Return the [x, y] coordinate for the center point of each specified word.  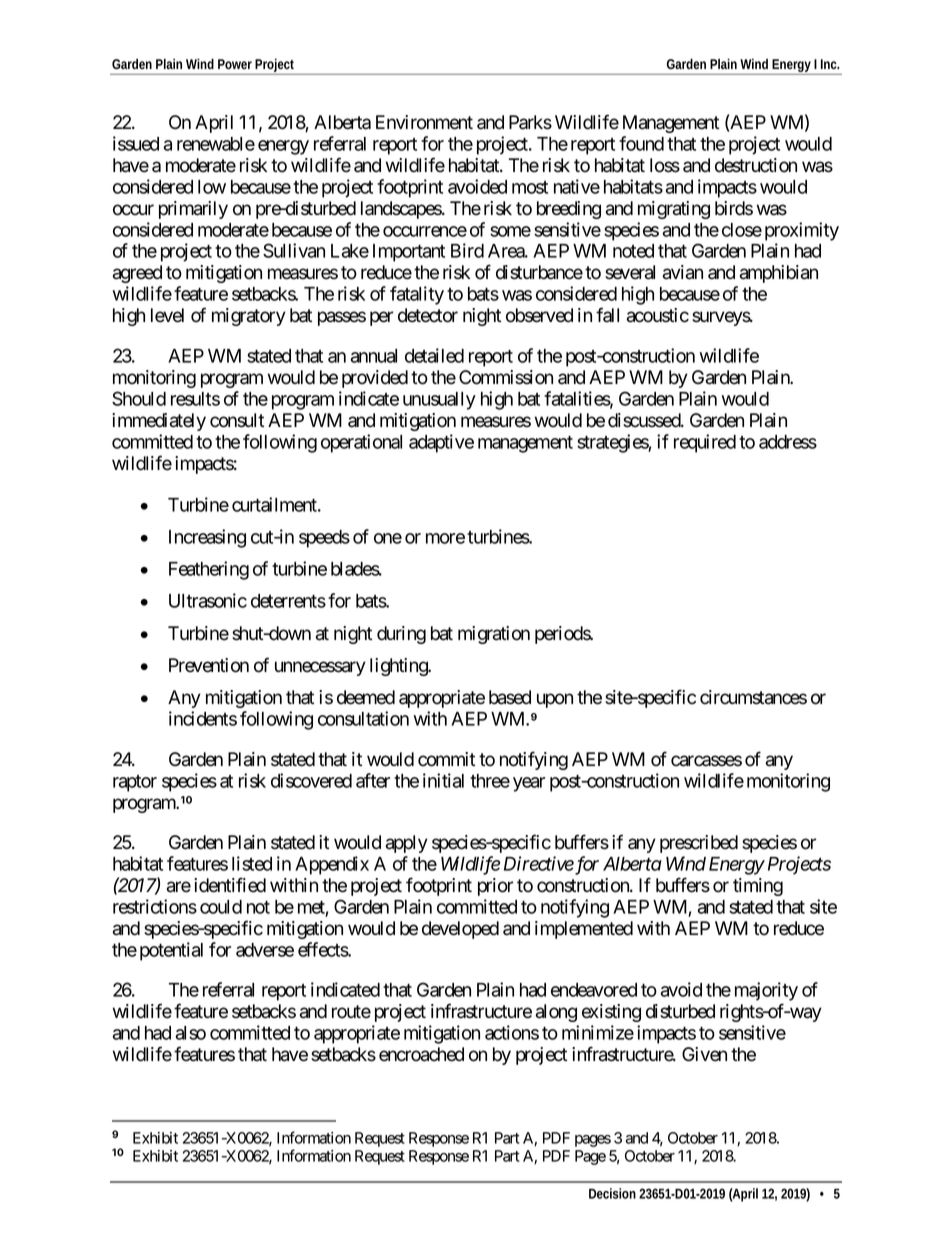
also [191, 1033]
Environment [424, 122]
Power [235, 64]
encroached [421, 1054]
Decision [612, 1193]
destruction [756, 165]
